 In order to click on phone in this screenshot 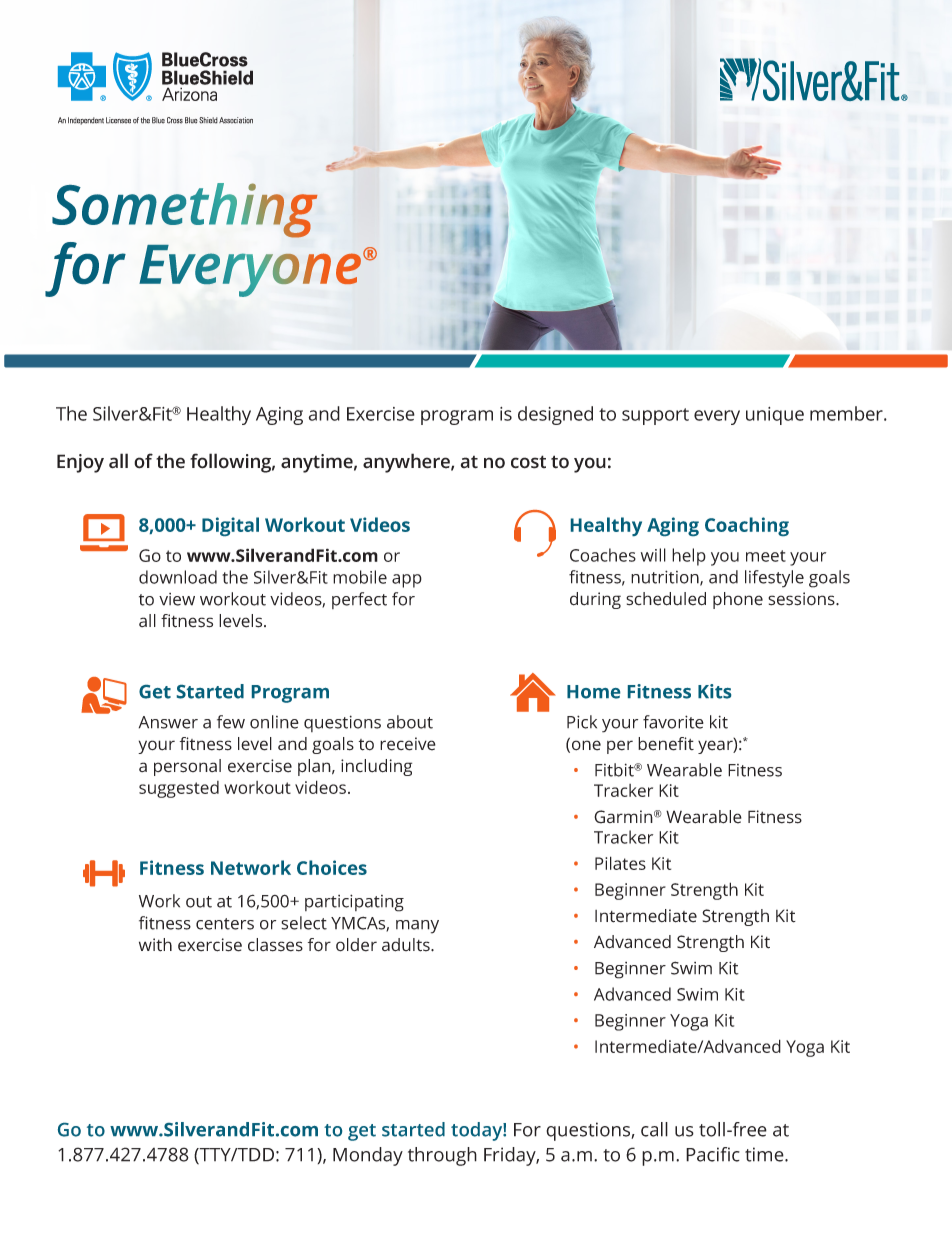, I will do `click(738, 600)`.
